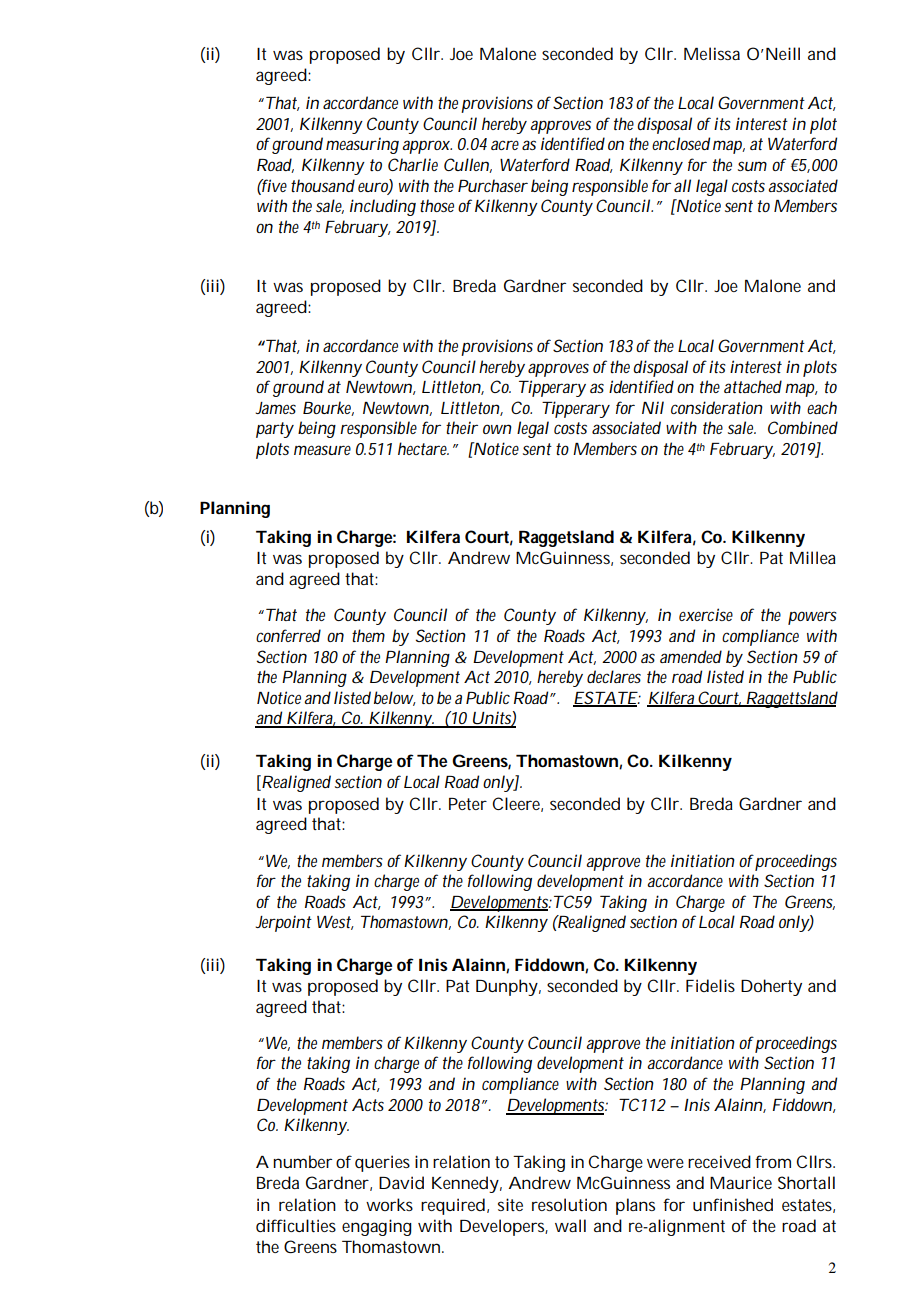 This page has width=924, height=1308. Describe the element at coordinates (362, 145) in the page. I see `measuring` at that location.
